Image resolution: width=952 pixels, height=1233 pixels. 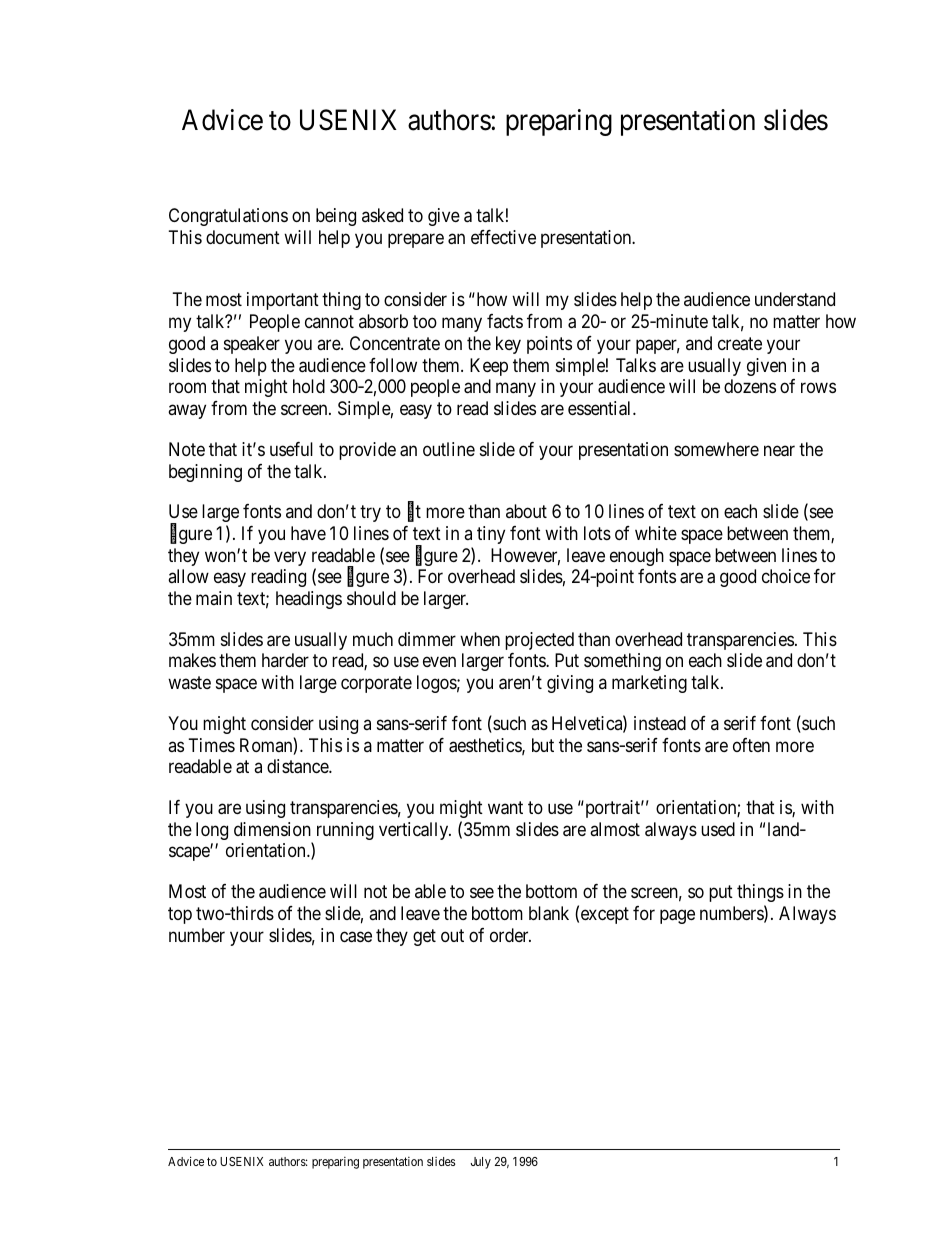 I want to click on order, so click(x=510, y=935).
